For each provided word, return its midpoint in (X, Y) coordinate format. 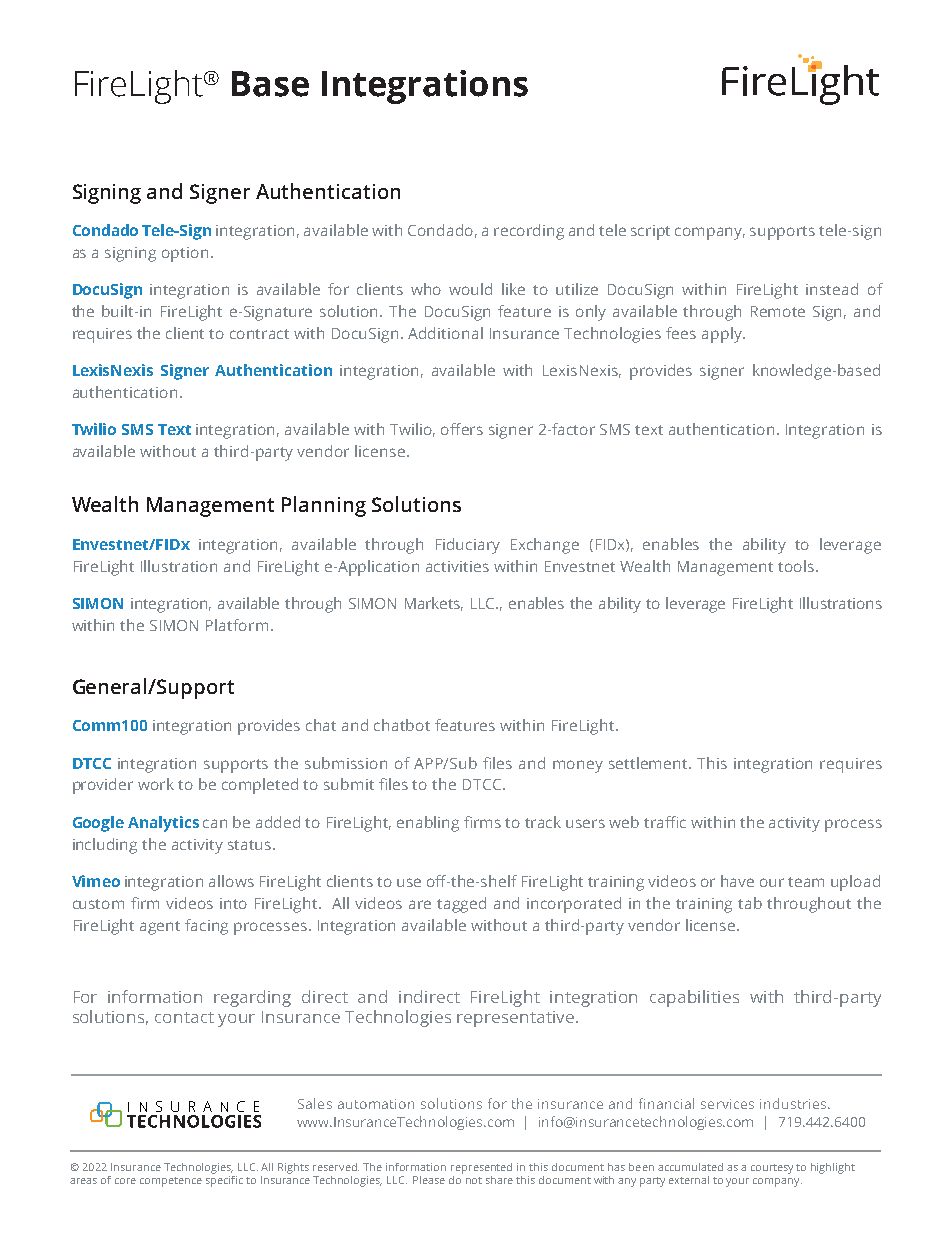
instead (832, 289)
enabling (428, 824)
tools (797, 566)
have (737, 881)
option (185, 254)
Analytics (163, 824)
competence (171, 1182)
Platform (237, 625)
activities (457, 566)
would (470, 289)
